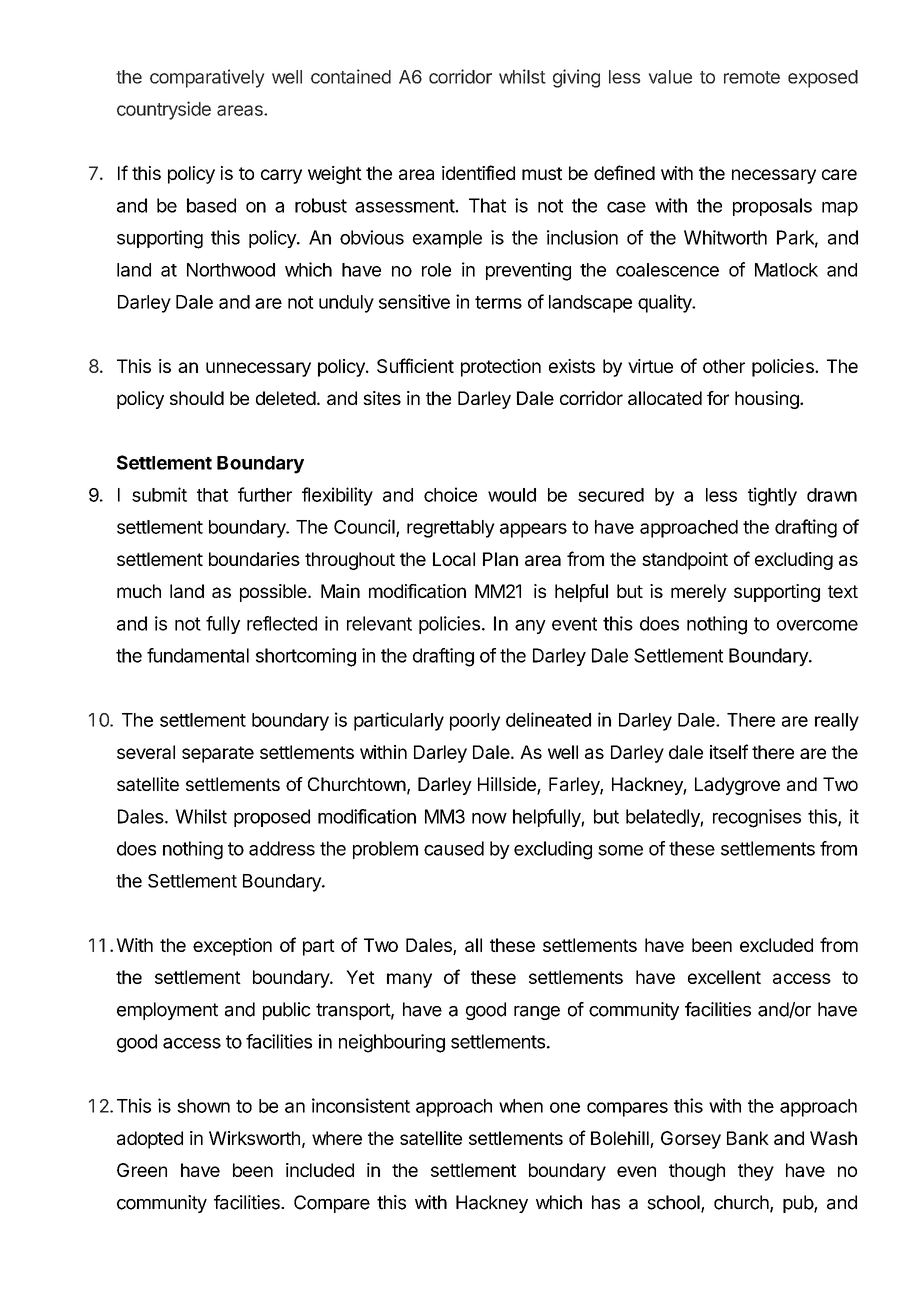 The height and width of the screenshot is (1308, 924). What do you see at coordinates (198, 655) in the screenshot?
I see `fundamental` at bounding box center [198, 655].
